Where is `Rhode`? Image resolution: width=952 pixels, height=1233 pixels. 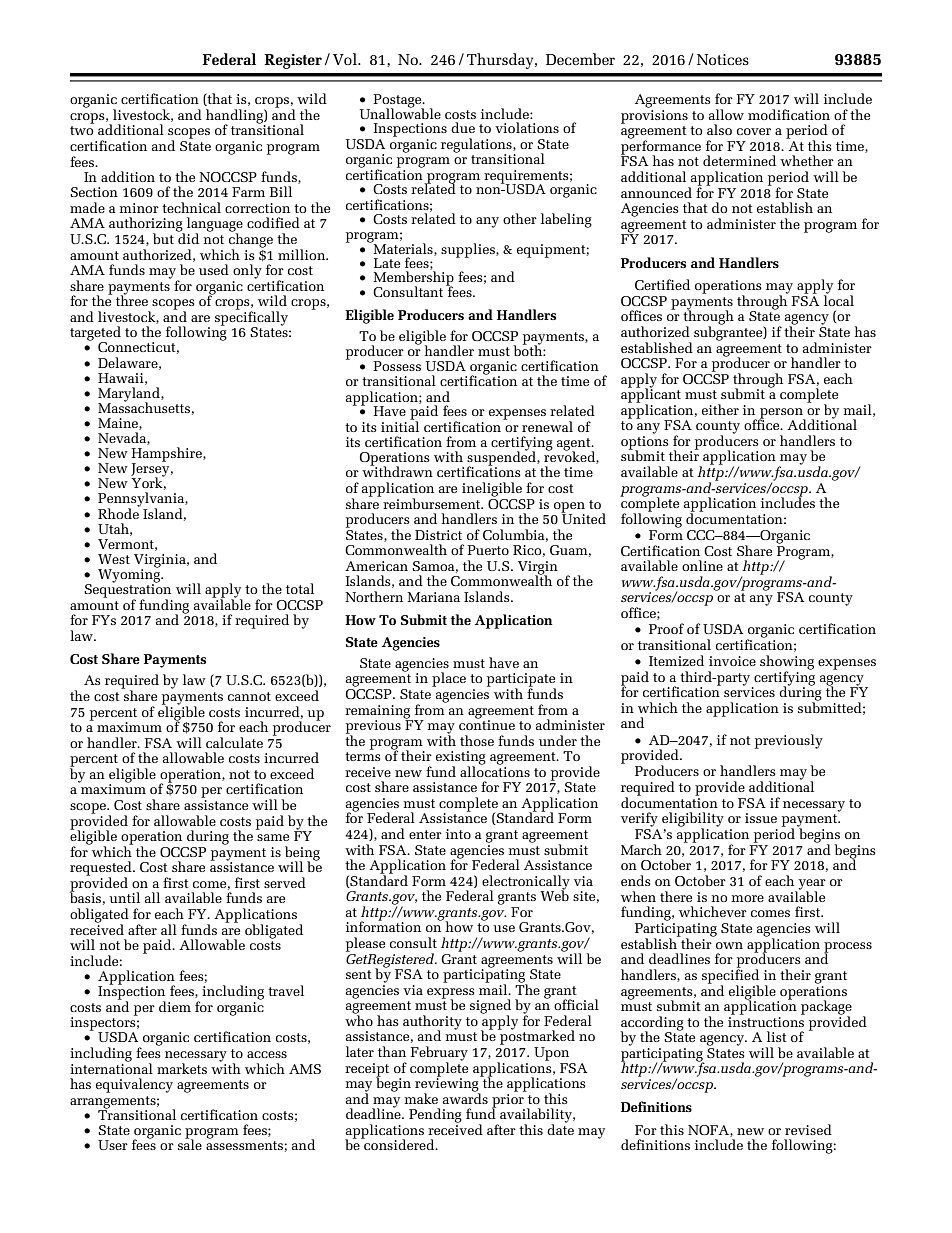 Rhode is located at coordinates (119, 512).
